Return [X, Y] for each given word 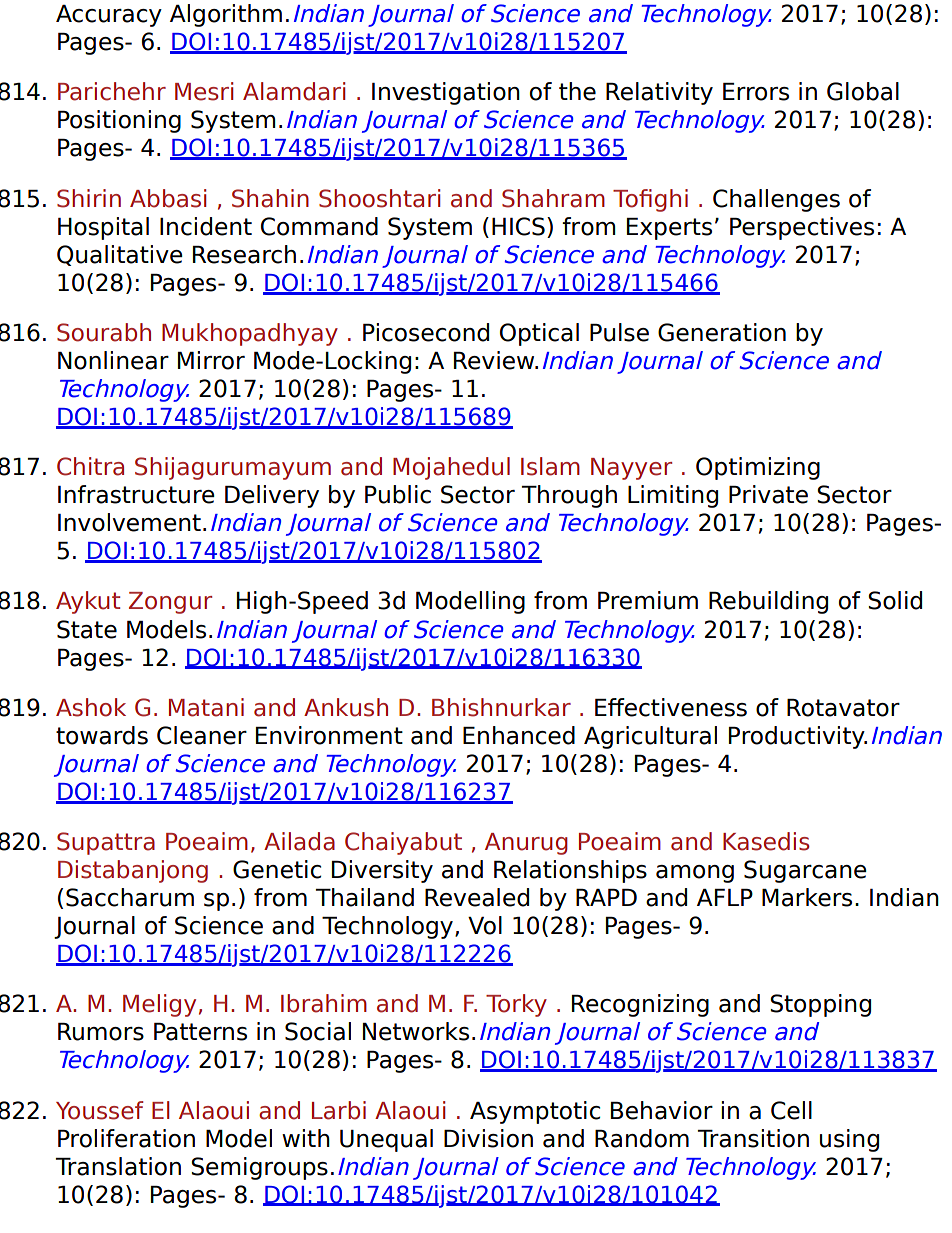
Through [569, 496]
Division [488, 1138]
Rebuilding [768, 602]
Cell [791, 1110]
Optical [539, 334]
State [87, 629]
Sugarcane [805, 871]
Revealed [477, 897]
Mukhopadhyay [250, 334]
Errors [756, 92]
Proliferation [126, 1138]
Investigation [446, 93]
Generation [722, 332]
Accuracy [109, 16]
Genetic [277, 869]
